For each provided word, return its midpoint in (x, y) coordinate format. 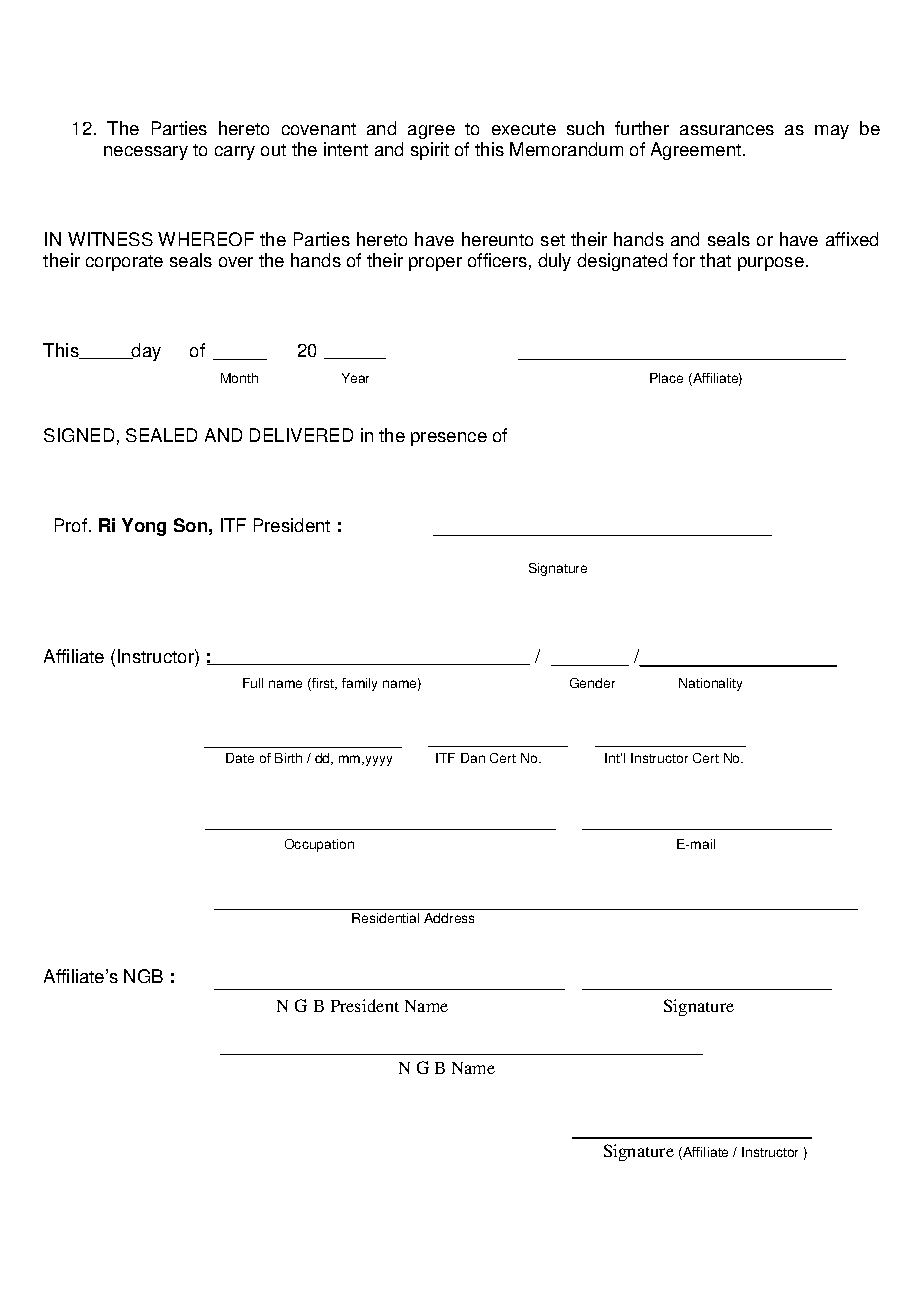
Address (449, 918)
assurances (727, 130)
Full (253, 683)
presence (449, 439)
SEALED (161, 435)
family (359, 684)
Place (666, 378)
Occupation (319, 845)
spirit (430, 151)
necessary (146, 153)
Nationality (710, 684)
